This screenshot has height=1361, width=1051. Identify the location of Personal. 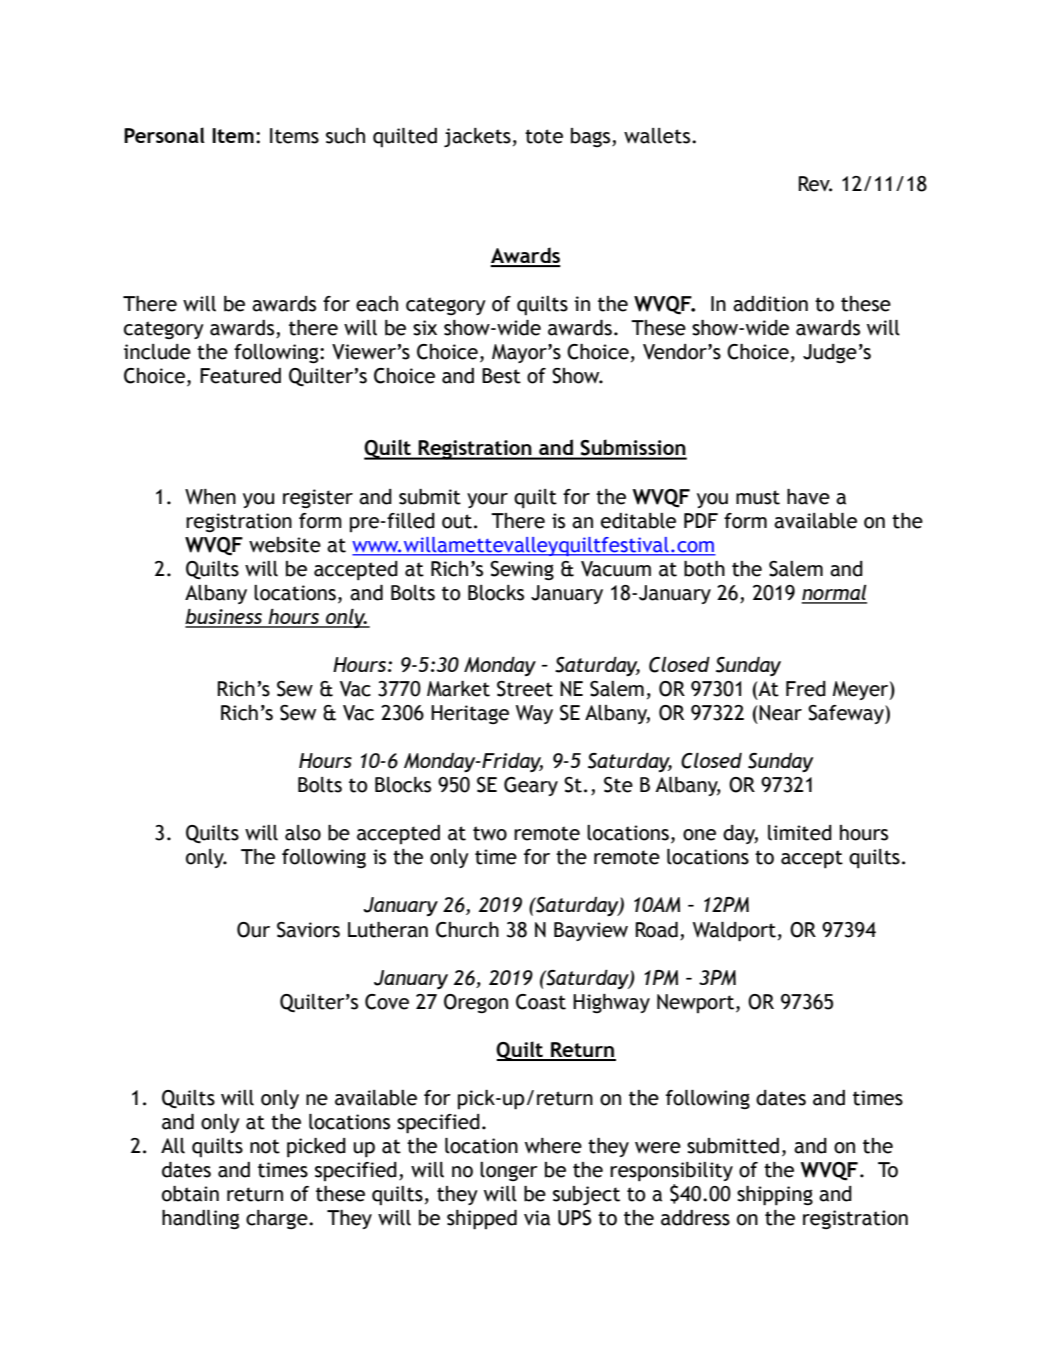
(164, 135).
